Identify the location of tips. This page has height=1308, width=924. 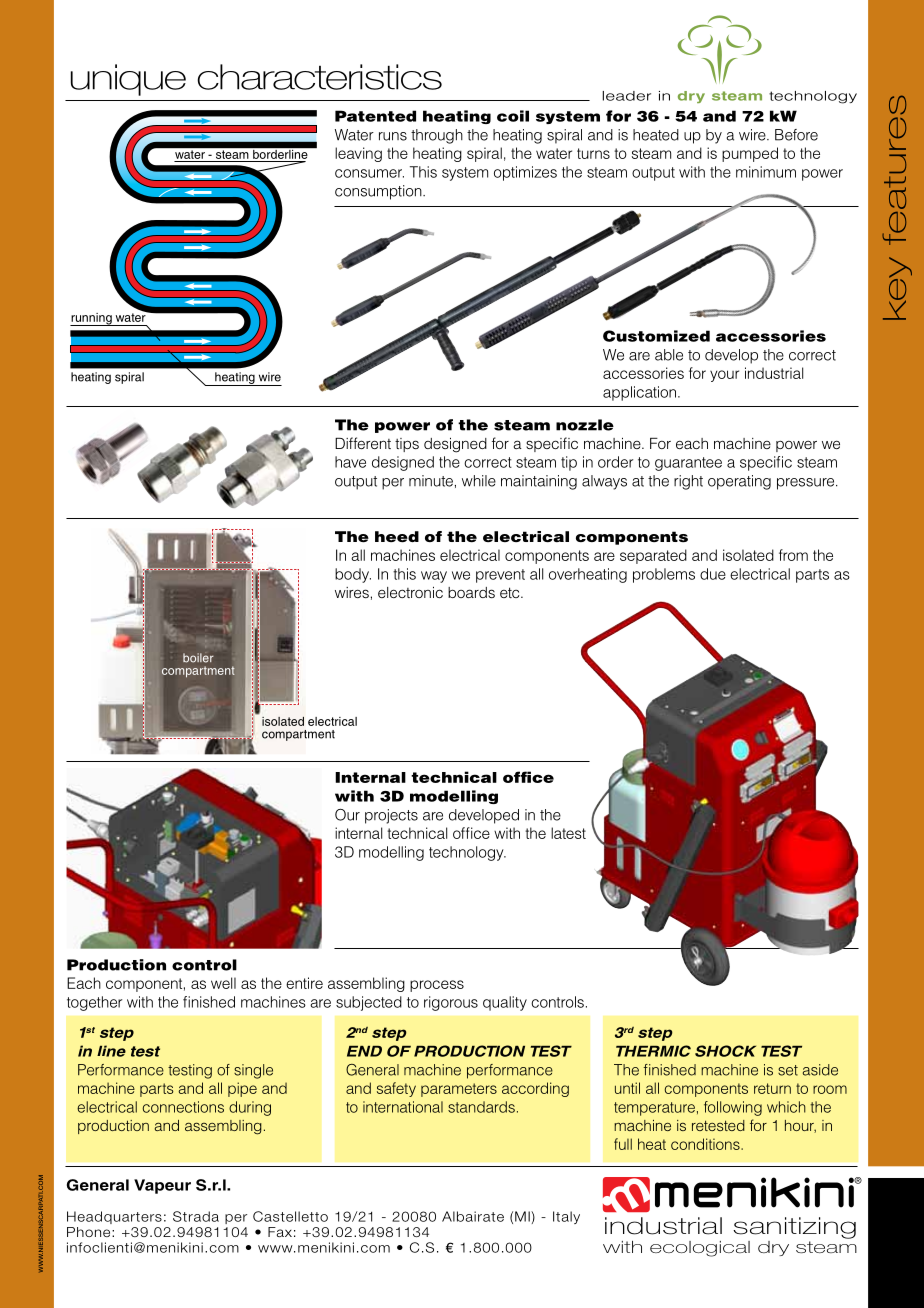
(407, 445).
